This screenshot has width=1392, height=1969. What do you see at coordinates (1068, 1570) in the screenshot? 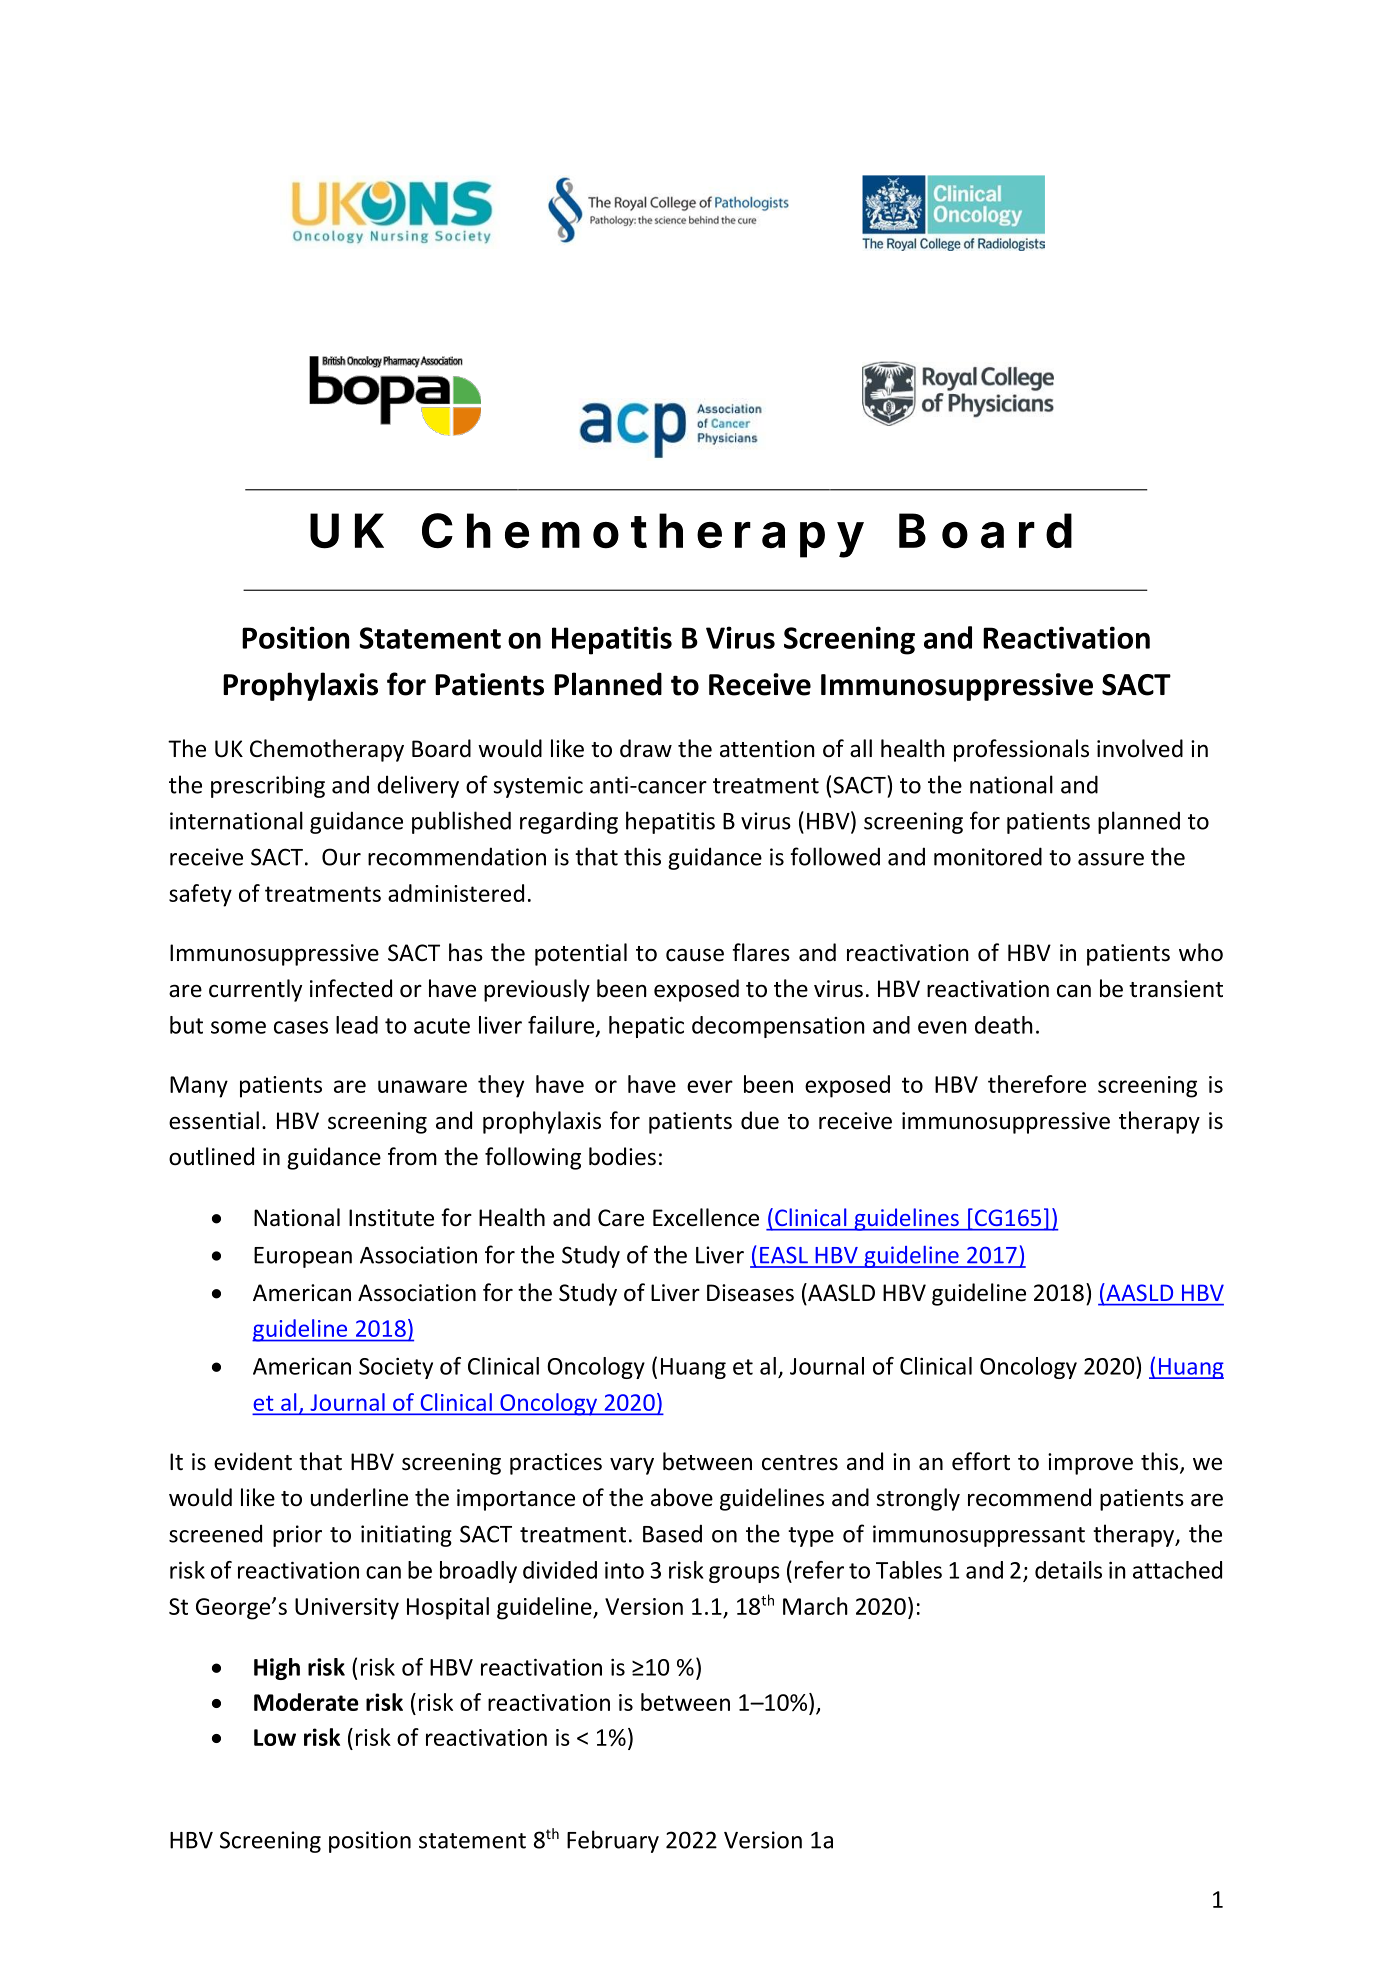
I see `details` at bounding box center [1068, 1570].
